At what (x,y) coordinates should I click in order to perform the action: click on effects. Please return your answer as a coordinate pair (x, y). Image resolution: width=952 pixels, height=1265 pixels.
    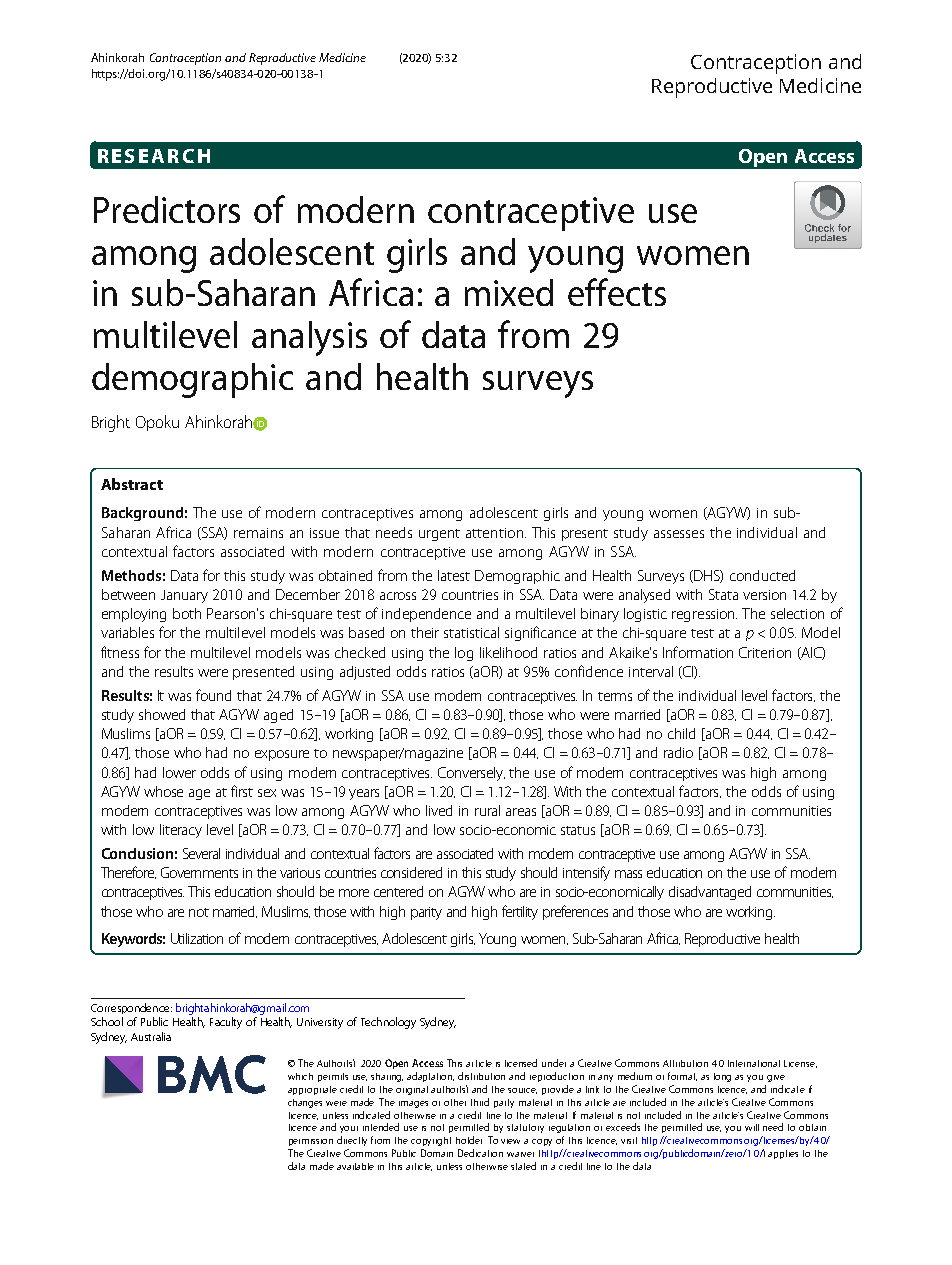
    Looking at the image, I should click on (617, 292).
